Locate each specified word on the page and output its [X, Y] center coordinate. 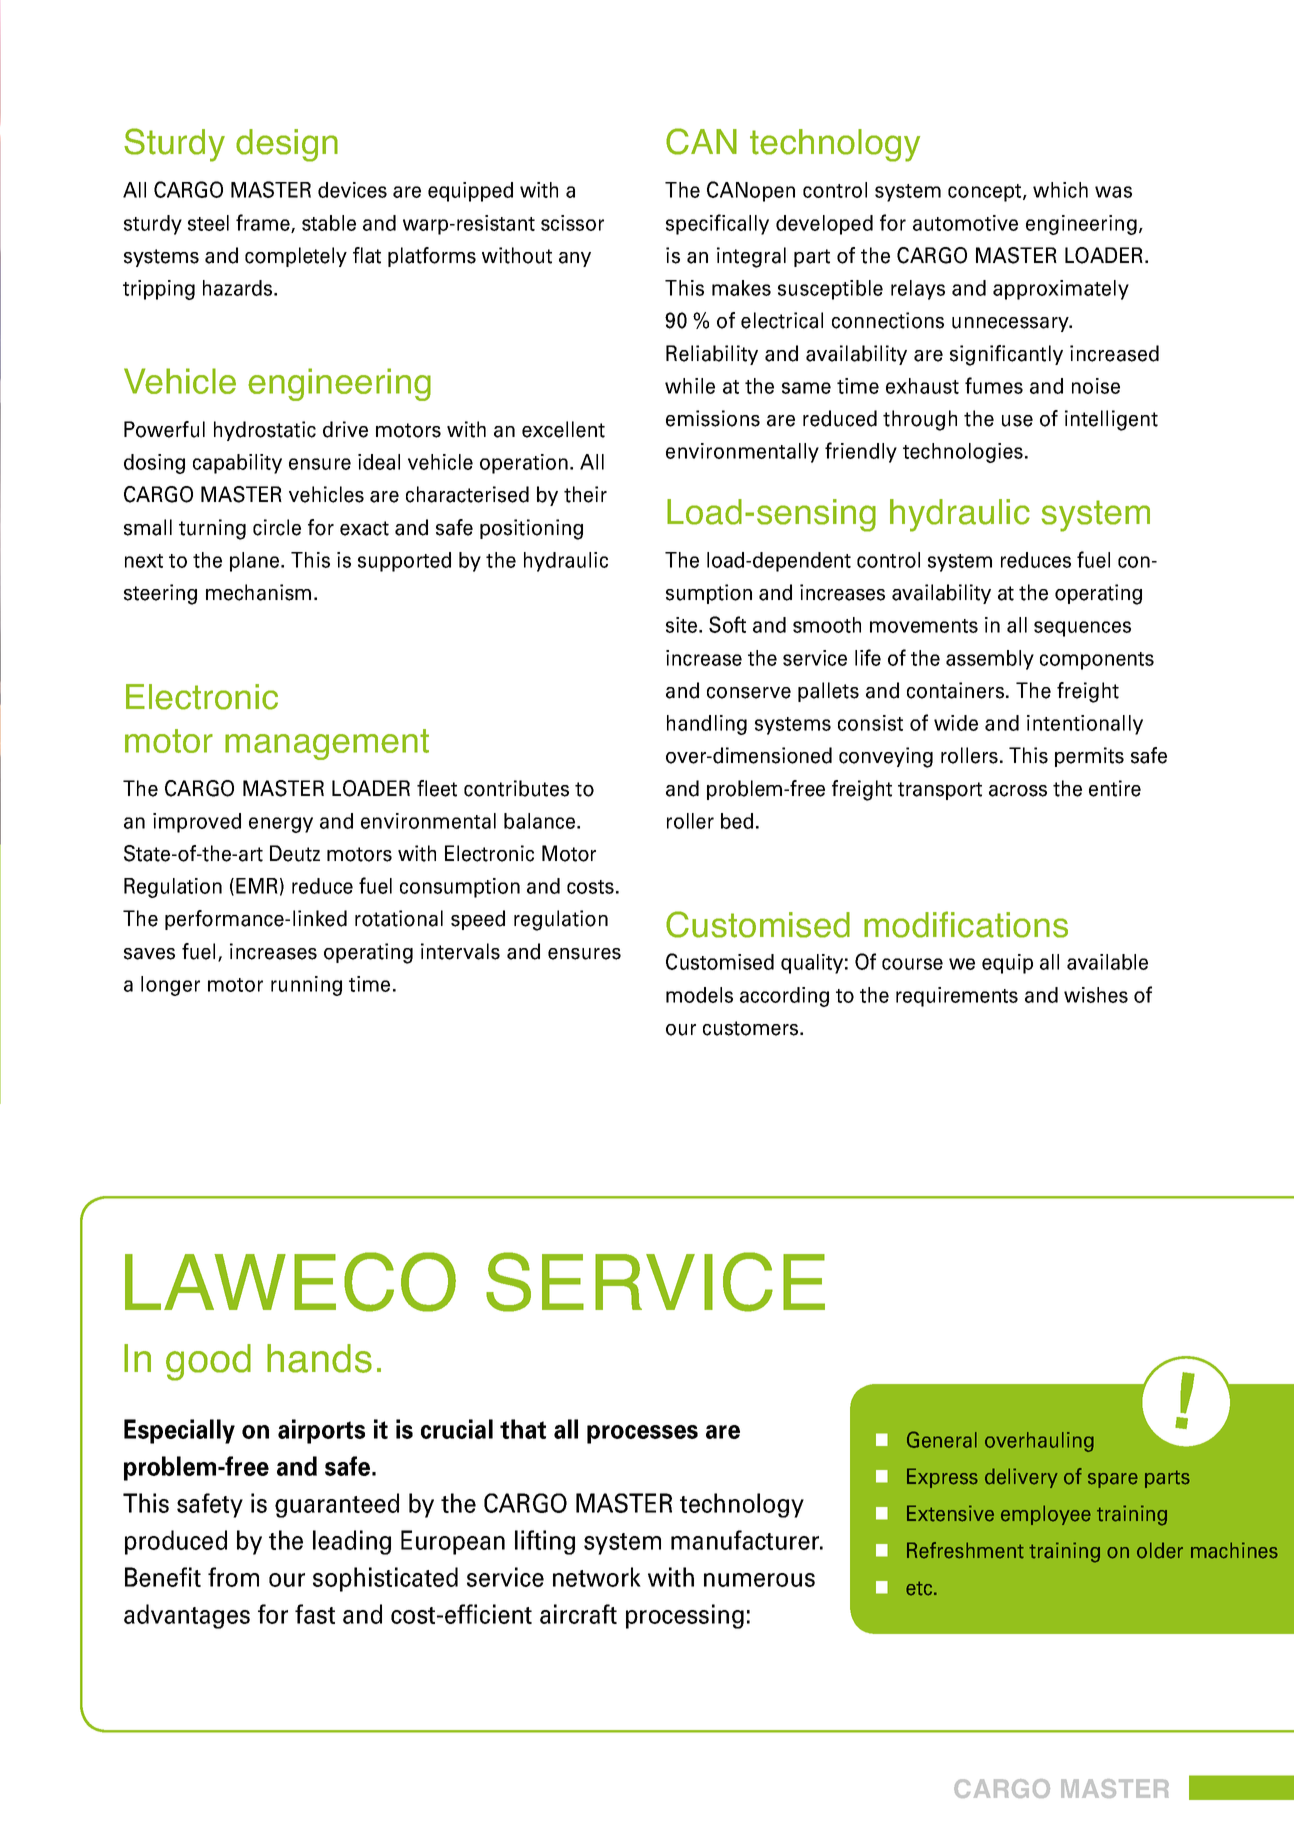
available [1107, 962]
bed [737, 821]
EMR [257, 886]
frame [264, 223]
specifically [717, 224]
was [1113, 192]
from [233, 1577]
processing [685, 1616]
